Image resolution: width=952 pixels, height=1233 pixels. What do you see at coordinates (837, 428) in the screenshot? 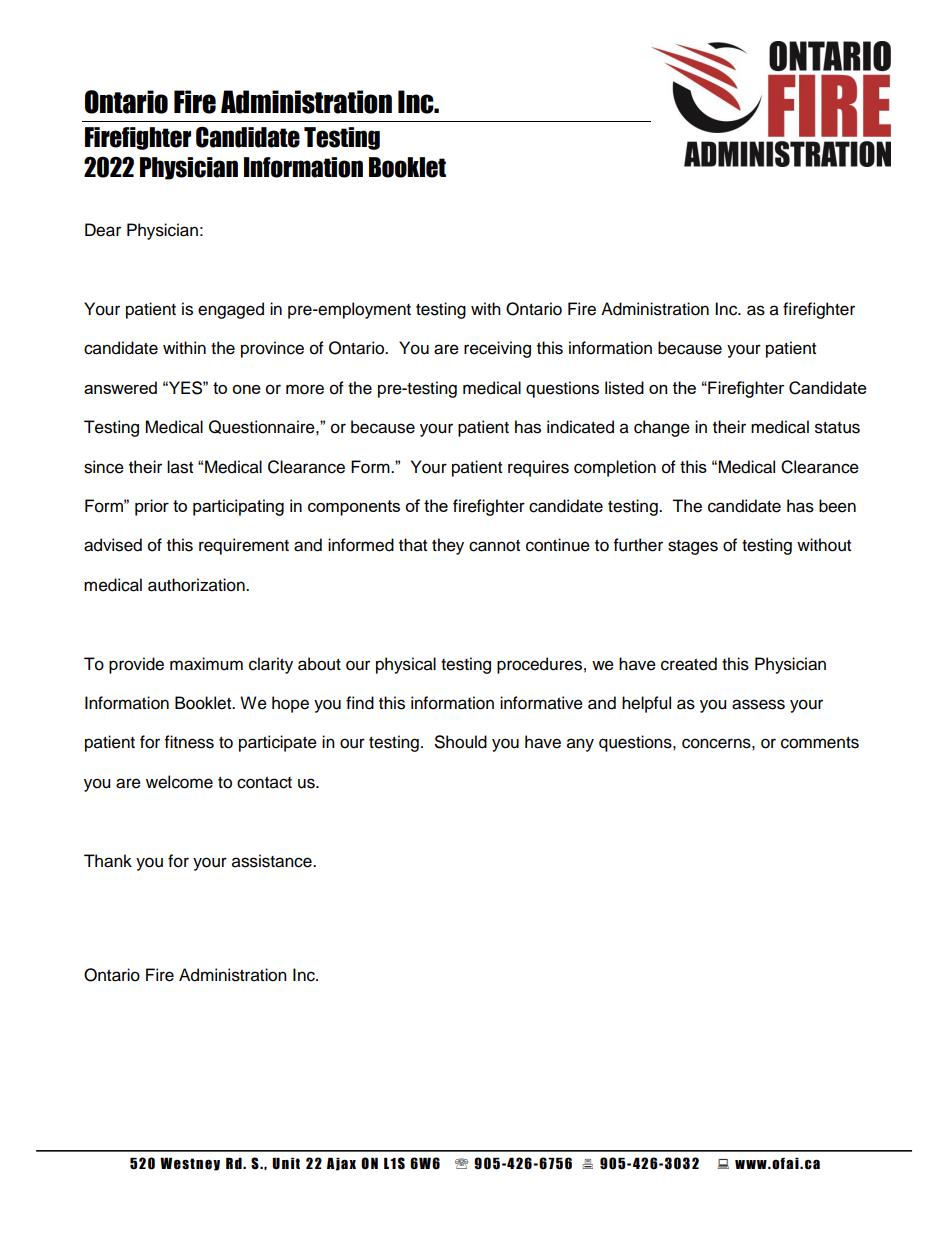
I see `status` at bounding box center [837, 428].
